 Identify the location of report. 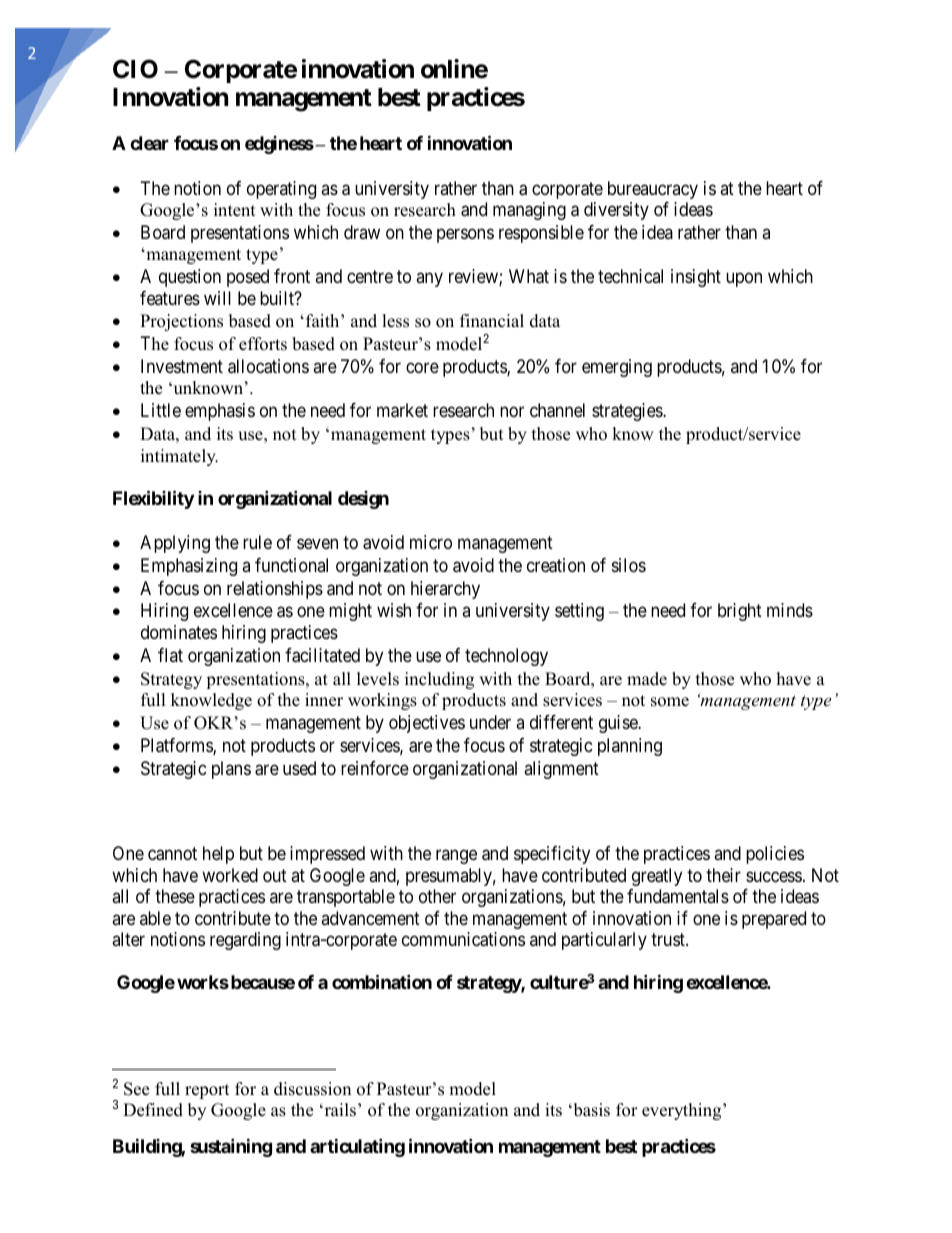
(207, 1091).
